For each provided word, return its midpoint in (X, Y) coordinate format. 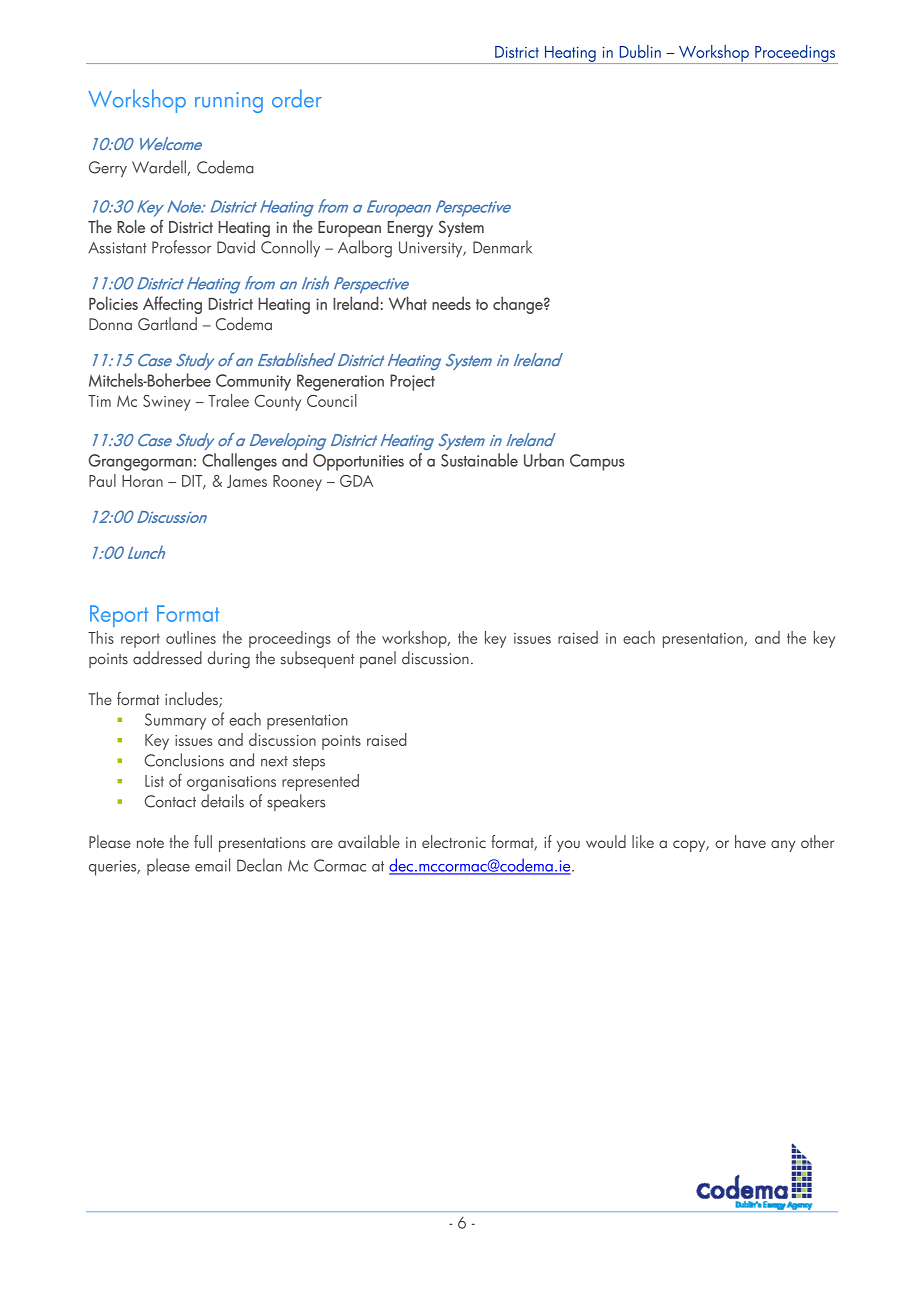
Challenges (239, 462)
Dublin (640, 51)
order (297, 98)
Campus (597, 462)
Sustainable (479, 460)
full (203, 841)
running (229, 102)
